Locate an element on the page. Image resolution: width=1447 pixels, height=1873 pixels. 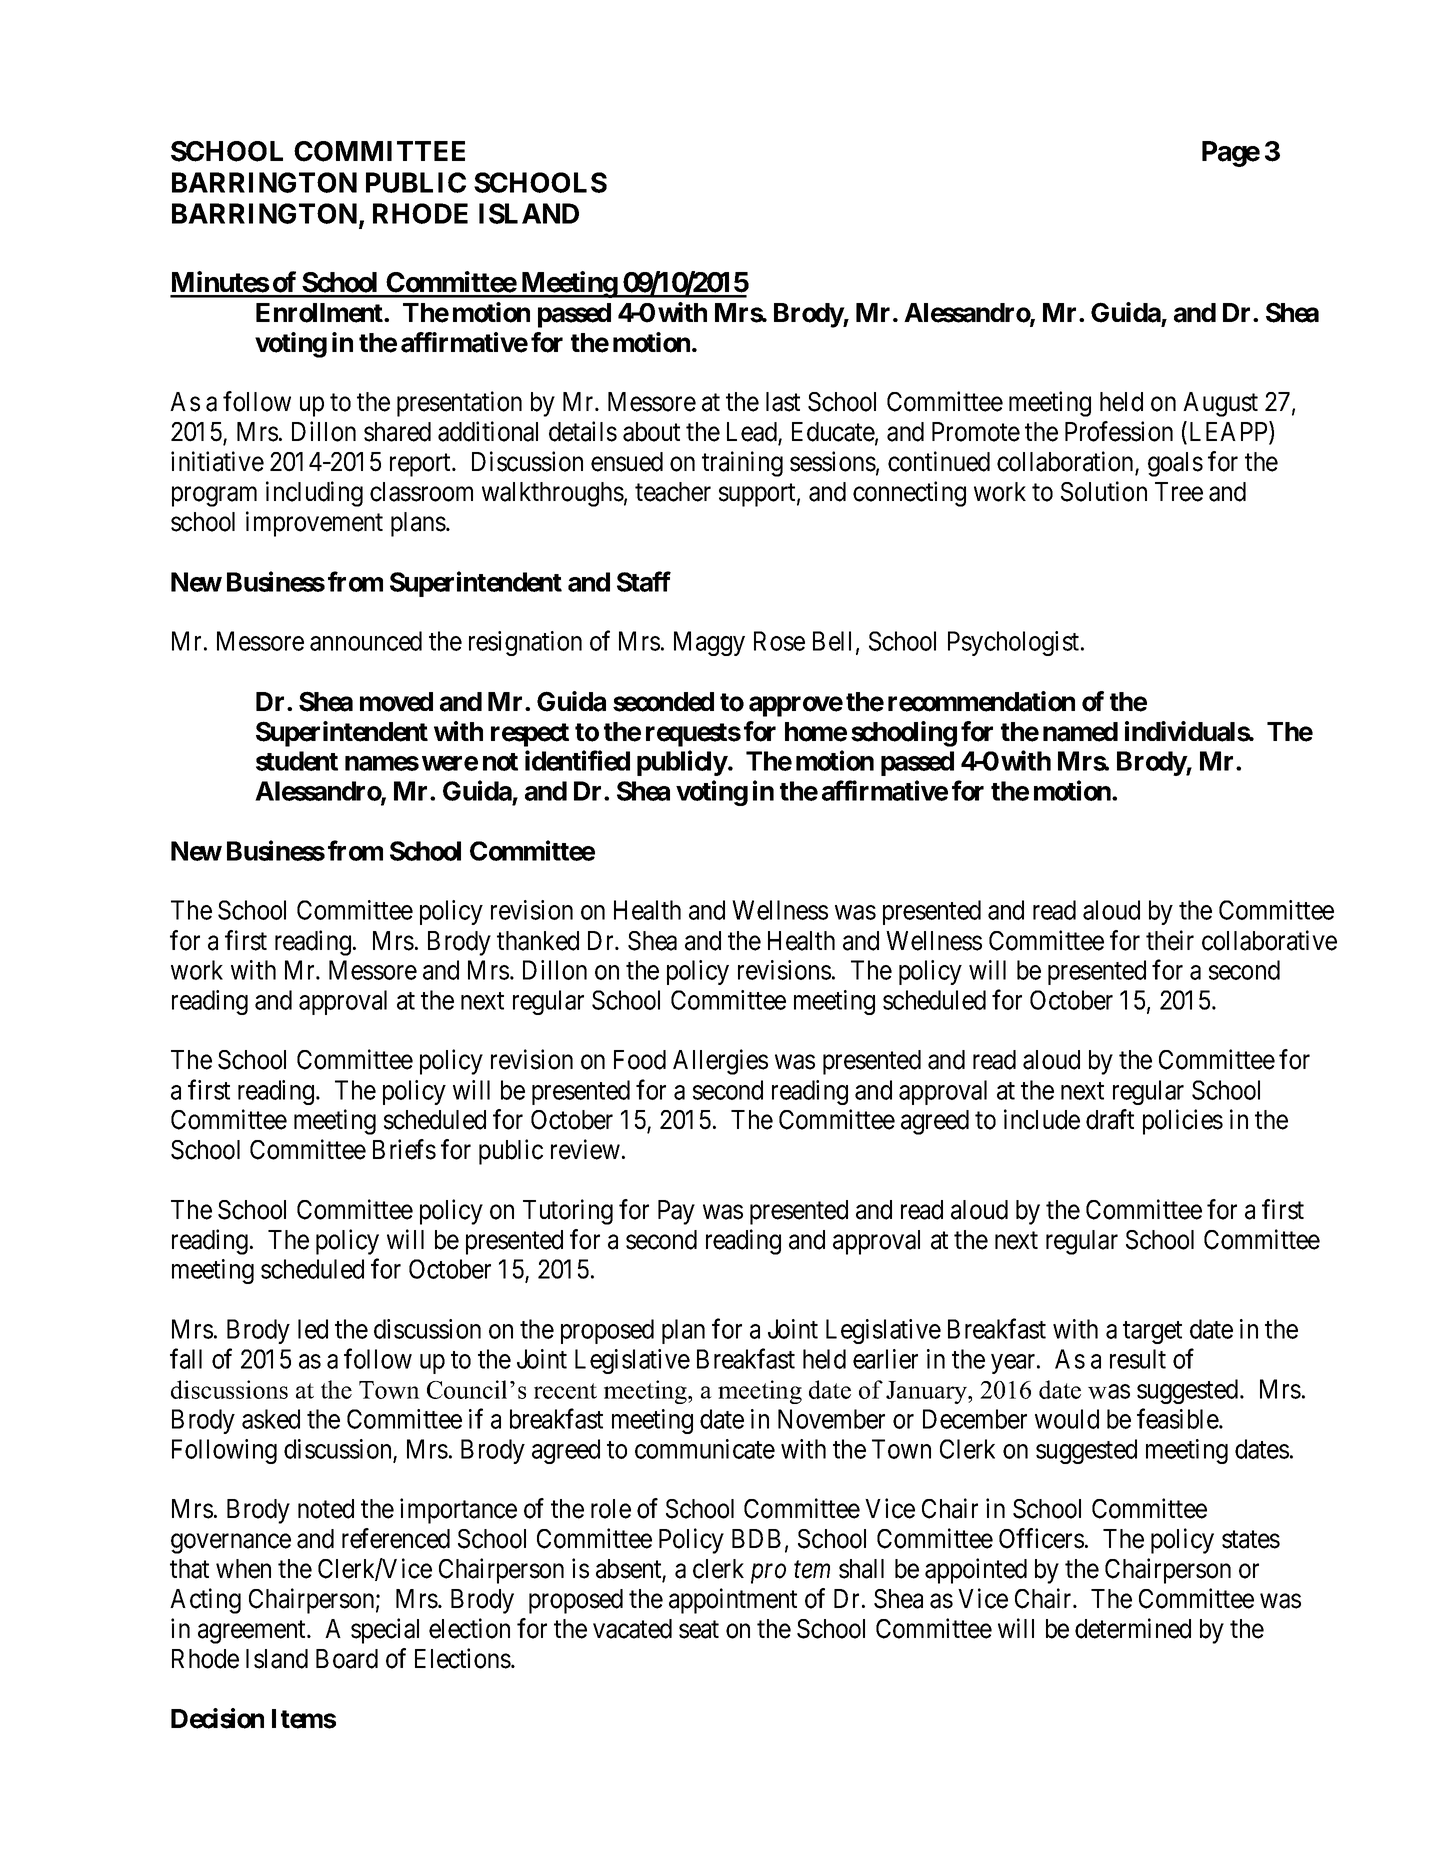
target is located at coordinates (1152, 1332).
